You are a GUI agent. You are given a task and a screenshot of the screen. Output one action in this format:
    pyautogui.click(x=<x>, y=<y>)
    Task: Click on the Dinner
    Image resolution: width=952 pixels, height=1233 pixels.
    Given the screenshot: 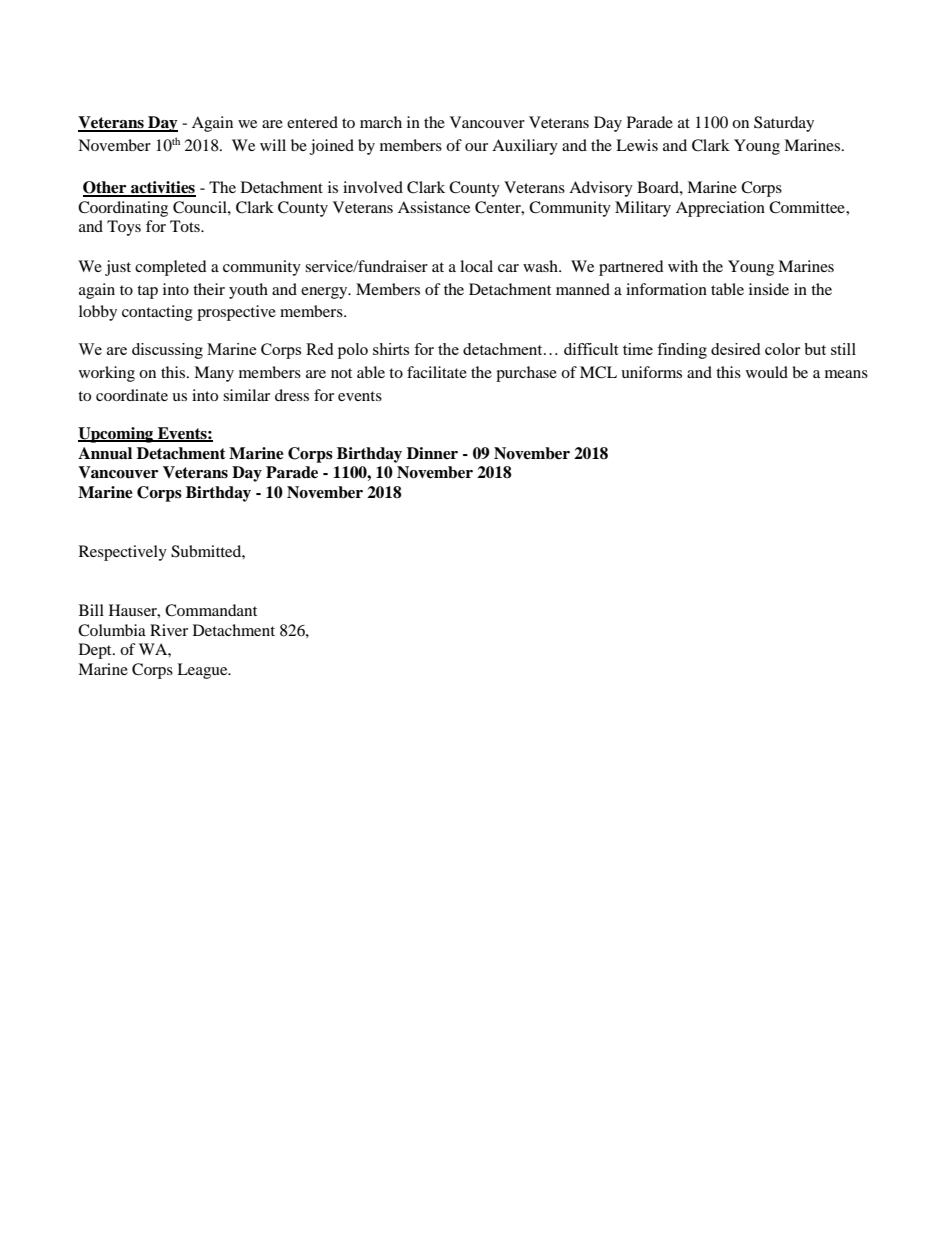 What is the action you would take?
    pyautogui.click(x=432, y=453)
